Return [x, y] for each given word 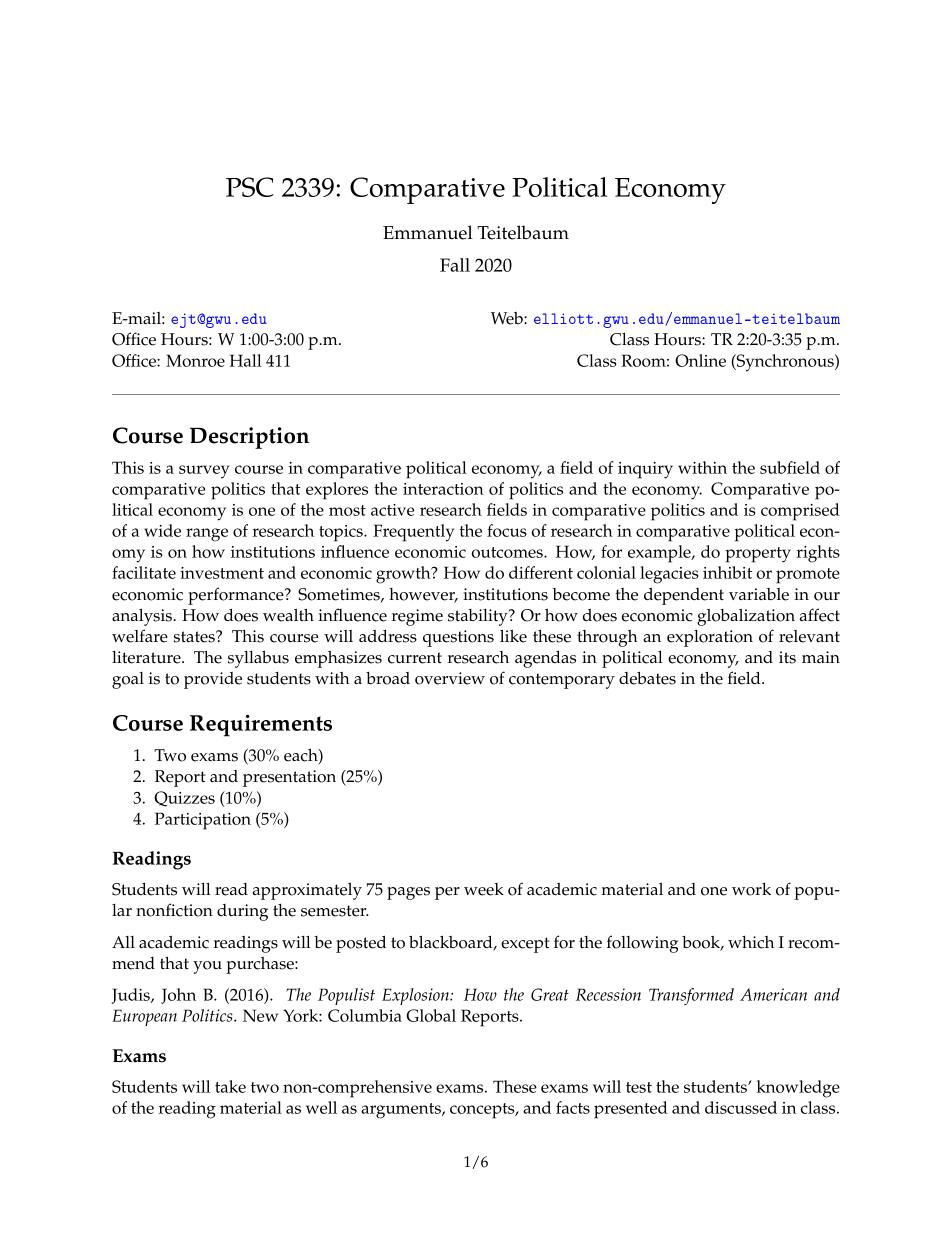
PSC [250, 187]
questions [458, 638]
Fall [455, 265]
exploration [710, 638]
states [195, 637]
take [230, 1086]
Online [700, 360]
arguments [402, 1111]
